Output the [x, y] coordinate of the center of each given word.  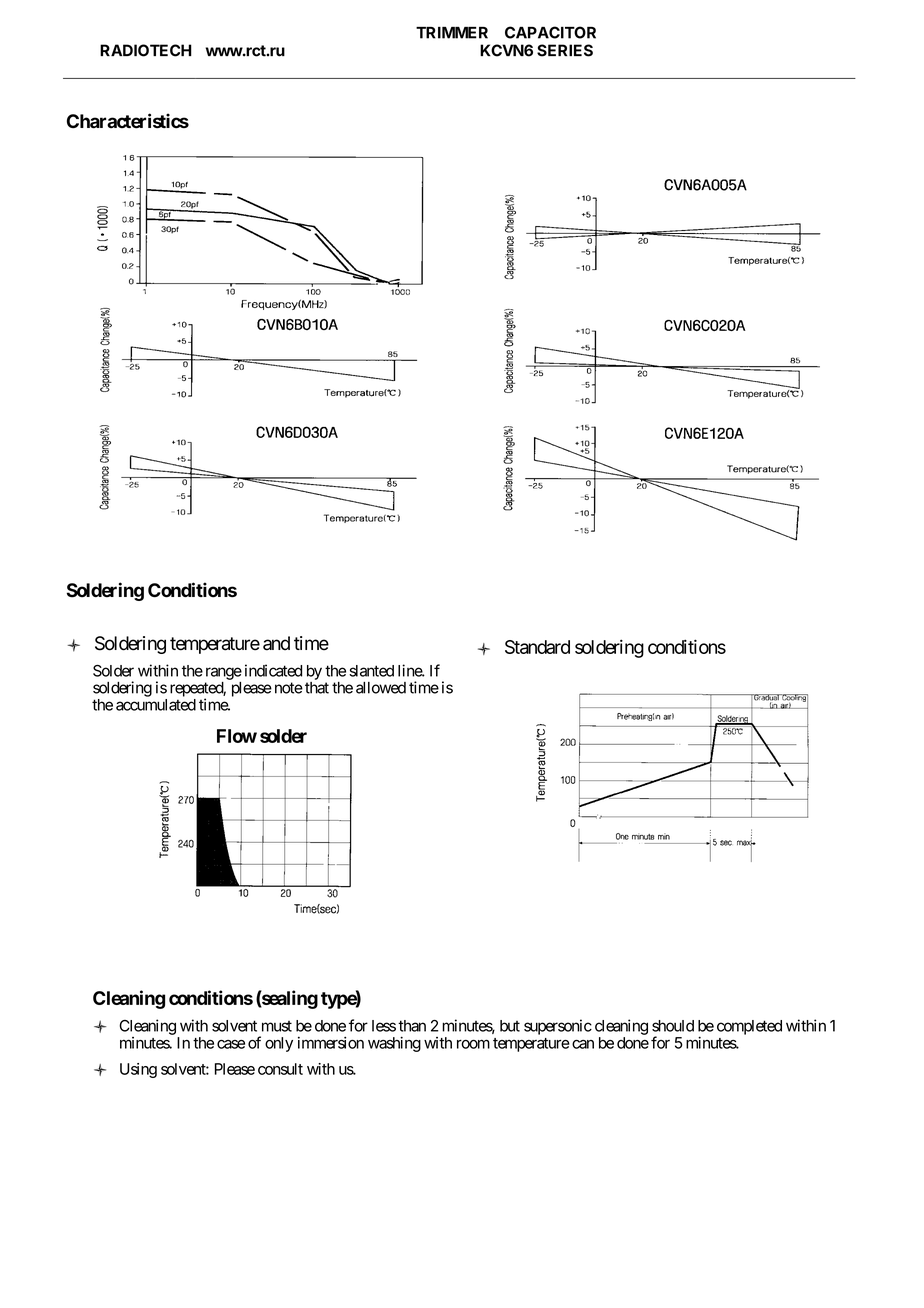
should [673, 1026]
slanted [371, 671]
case [231, 1044]
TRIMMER [452, 33]
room [473, 1044]
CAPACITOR [550, 32]
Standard [537, 647]
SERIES [565, 50]
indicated [273, 670]
